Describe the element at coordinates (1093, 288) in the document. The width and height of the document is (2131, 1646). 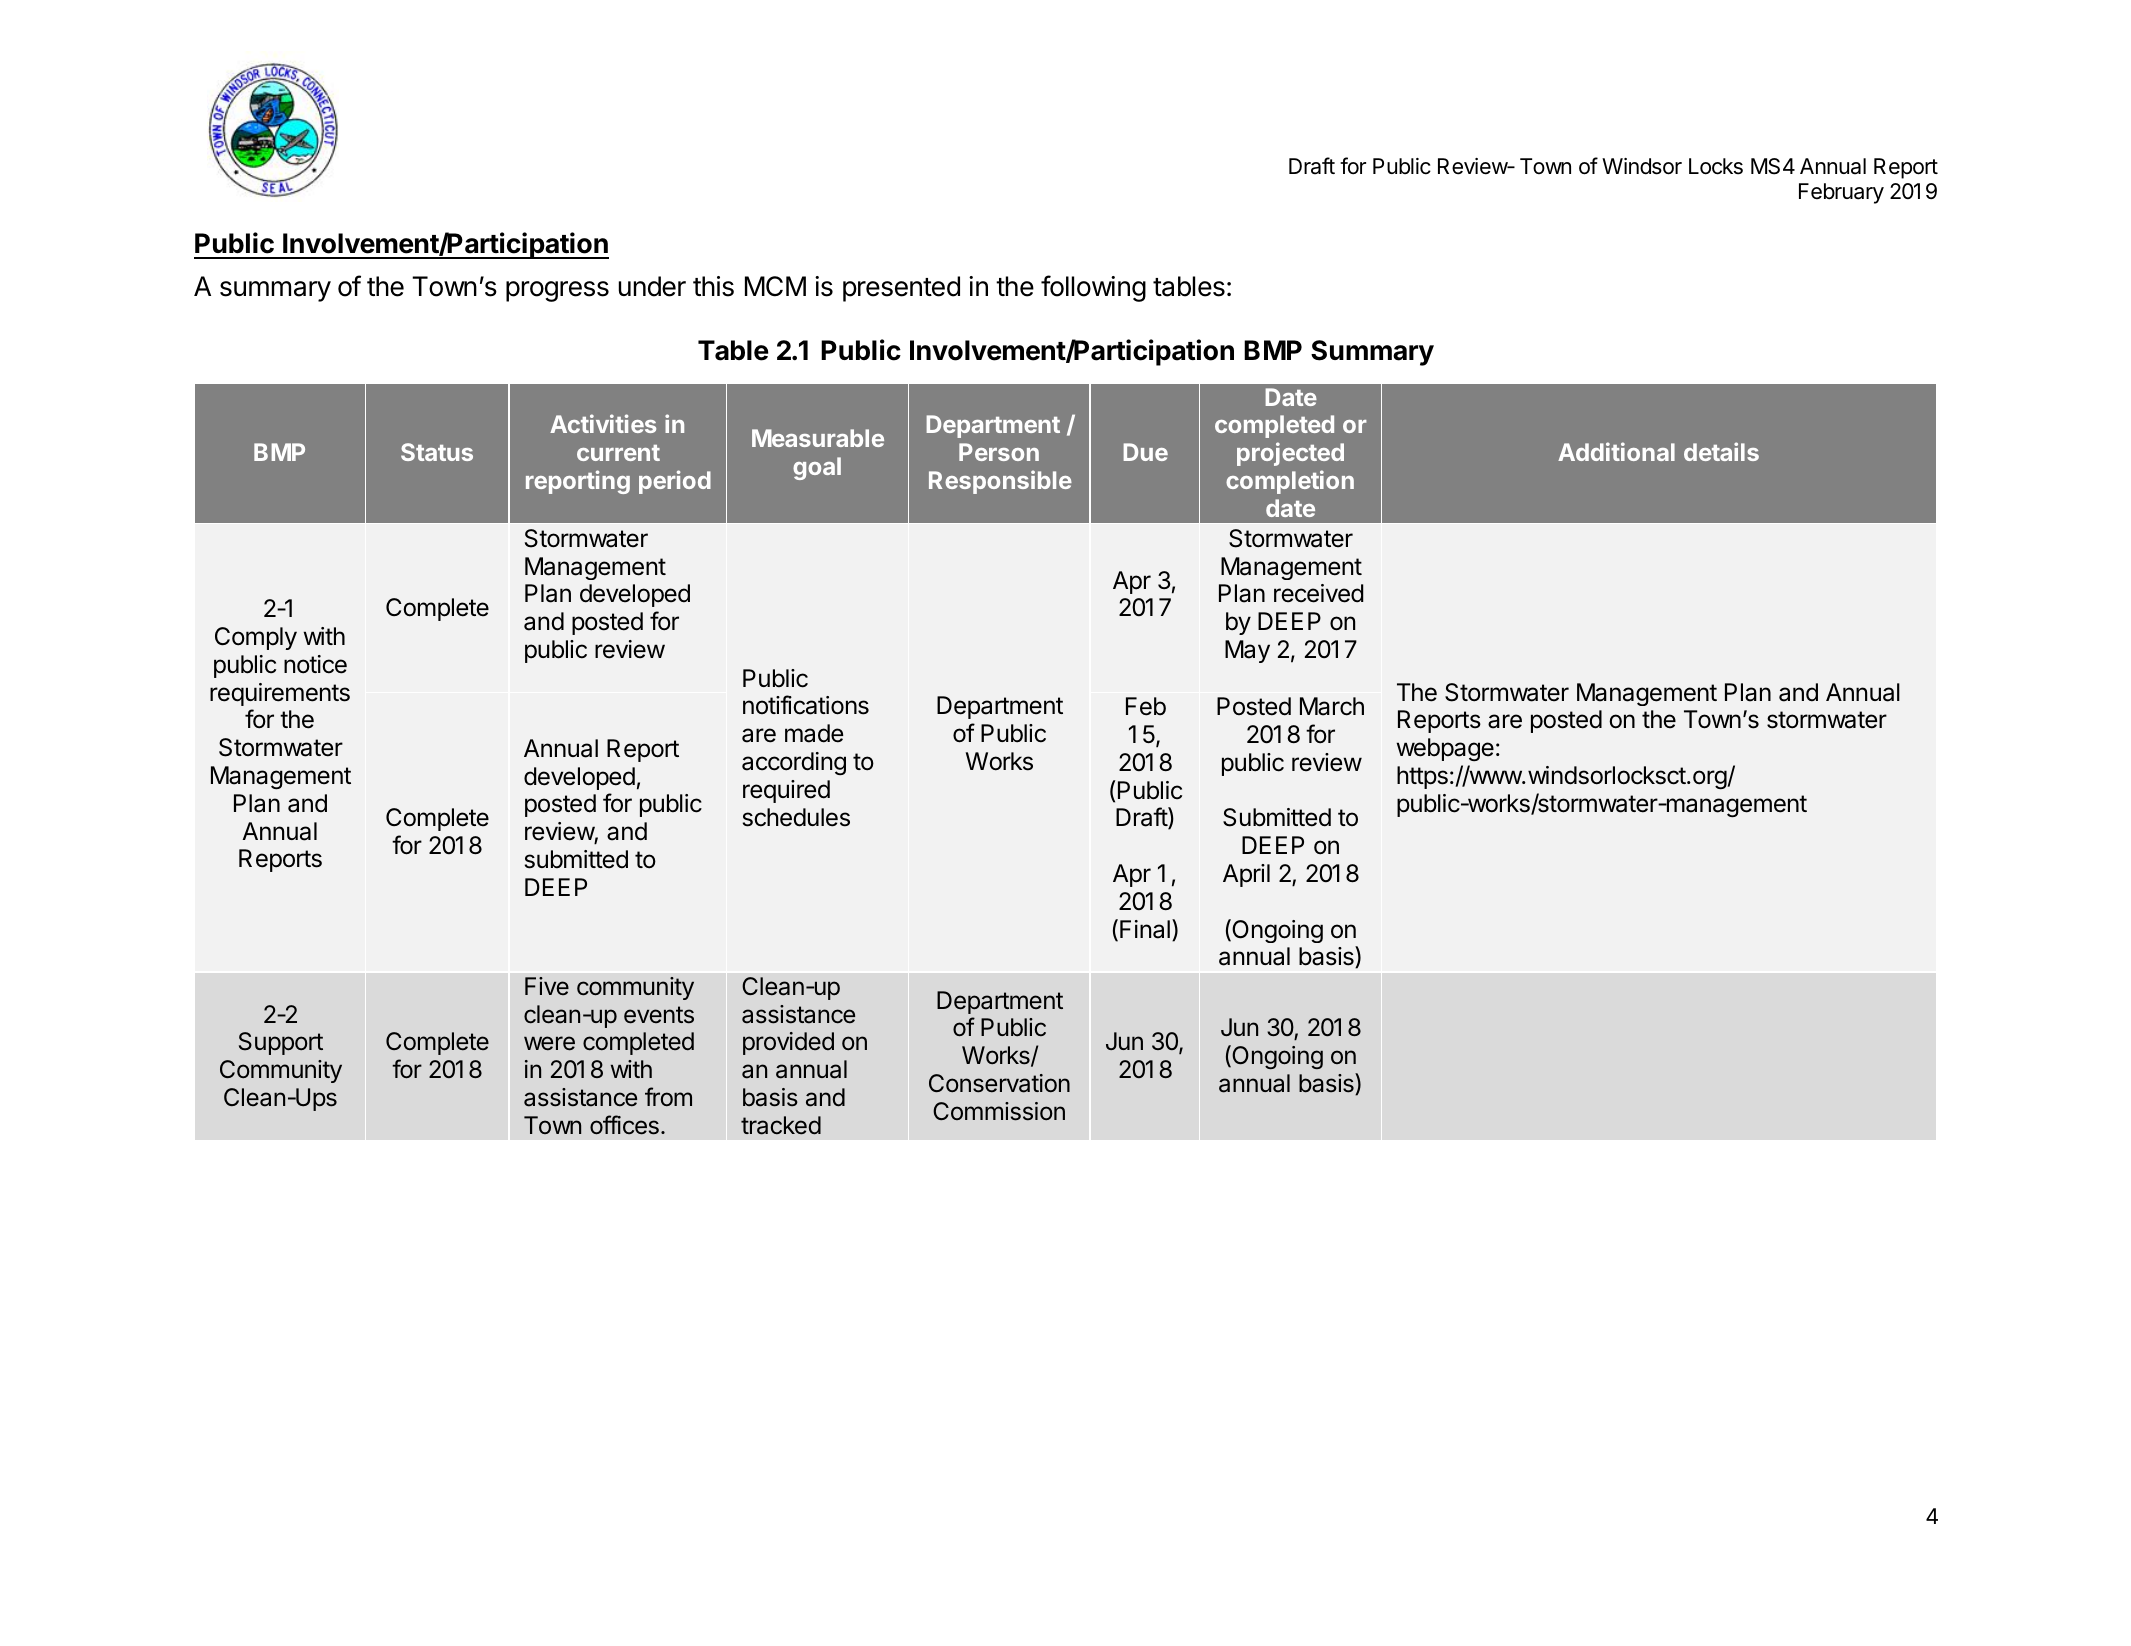
I see `following` at that location.
